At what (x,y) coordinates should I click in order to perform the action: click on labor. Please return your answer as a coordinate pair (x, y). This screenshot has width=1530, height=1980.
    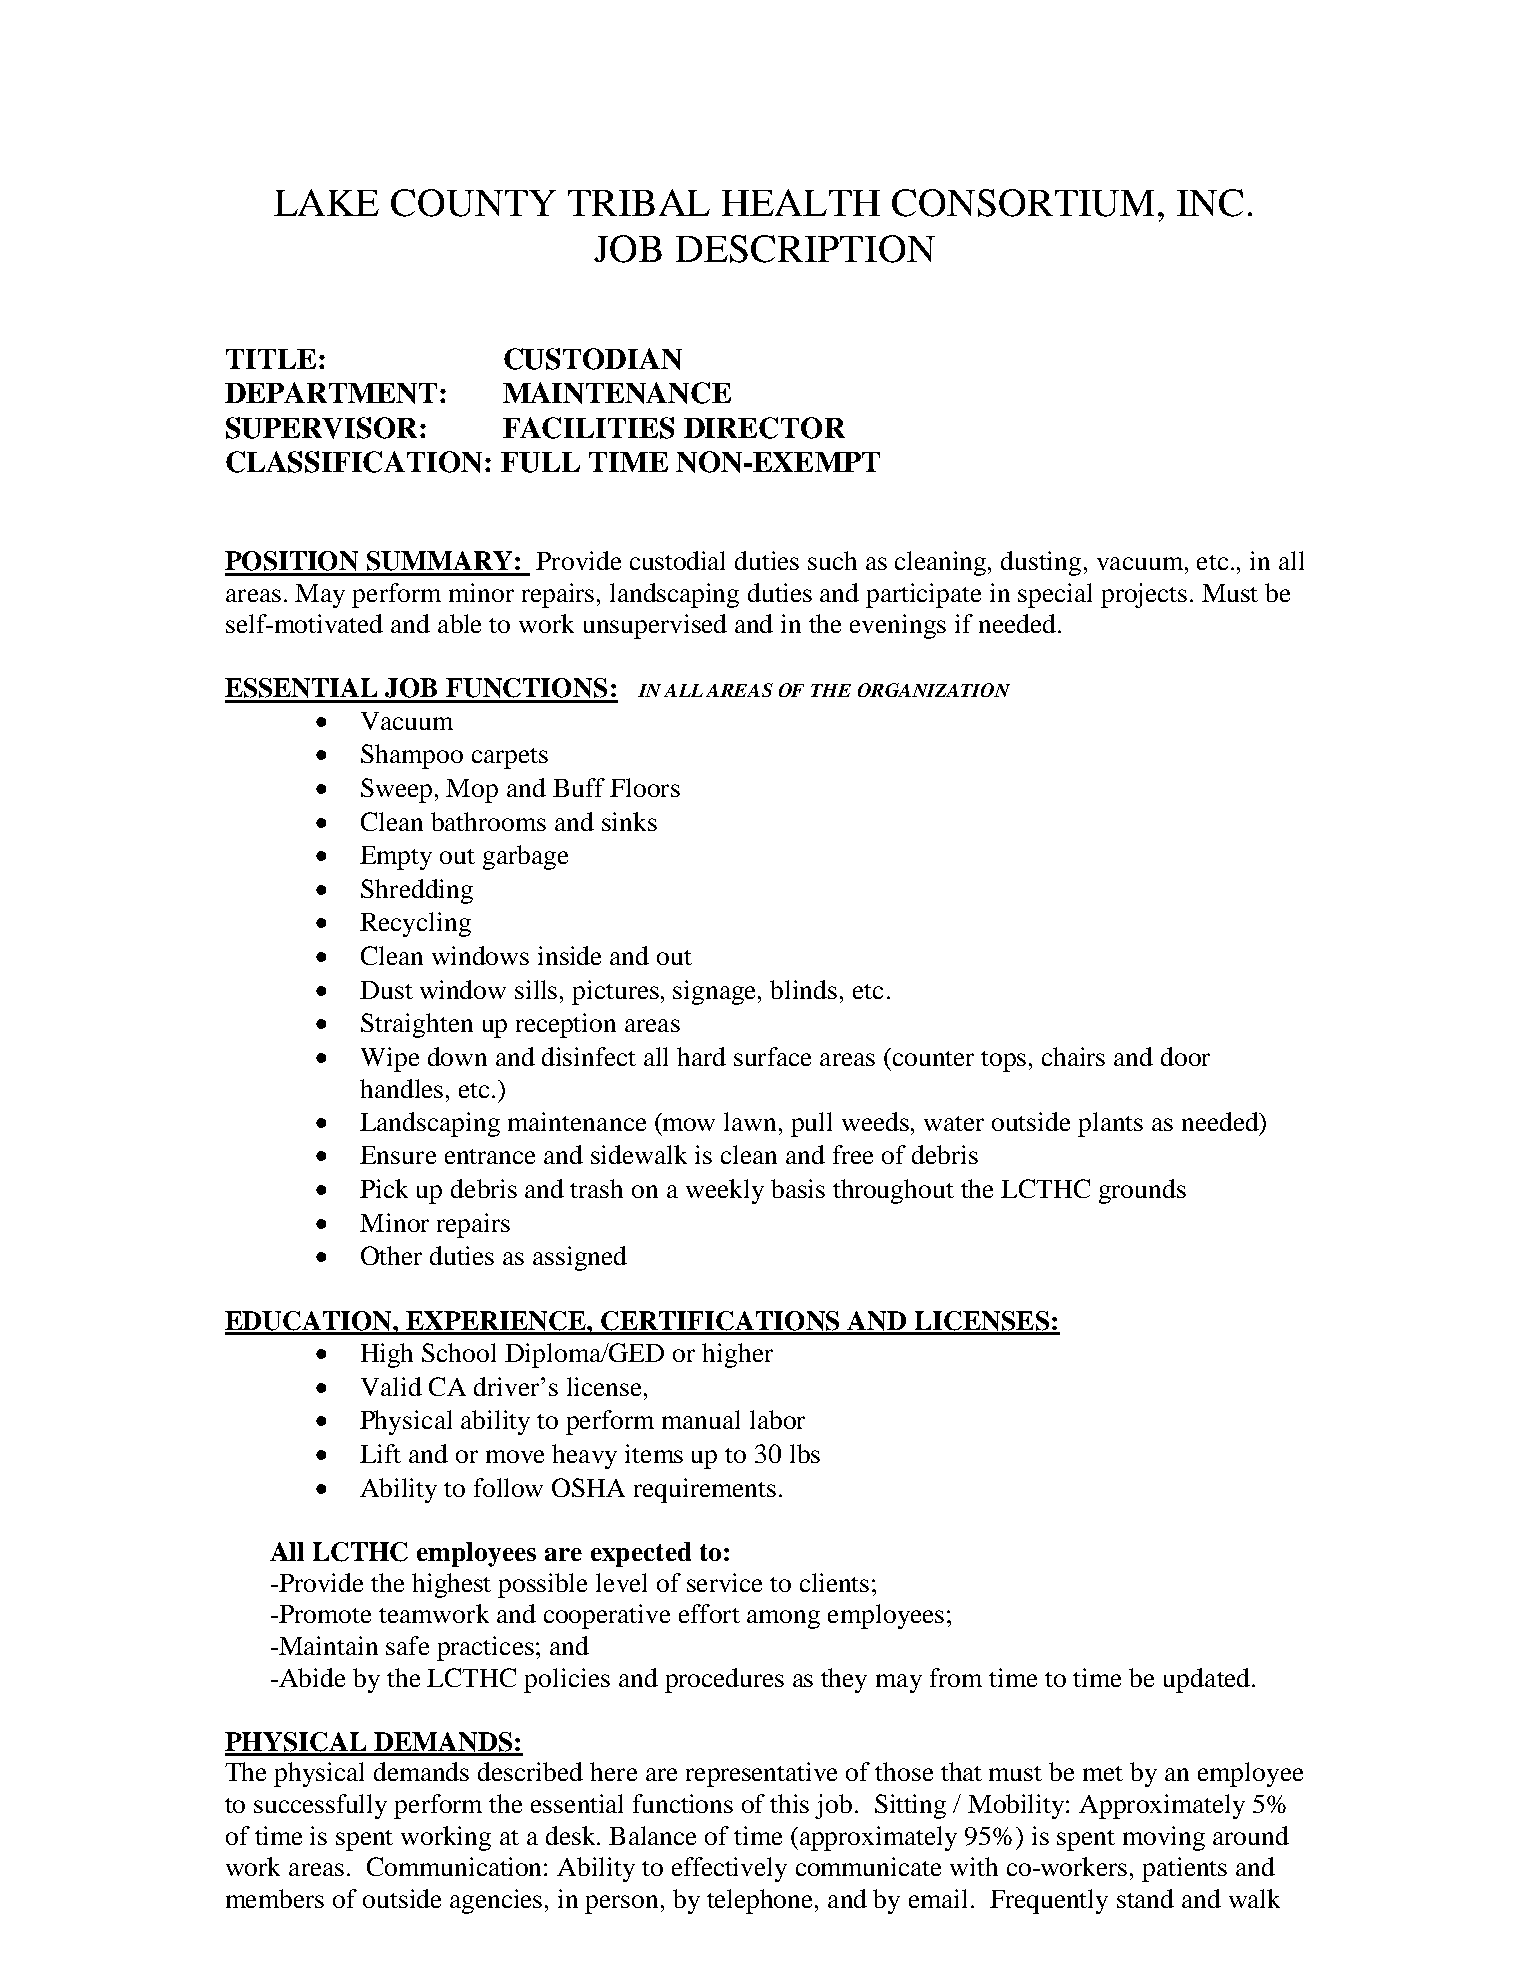
    Looking at the image, I should click on (777, 1419).
